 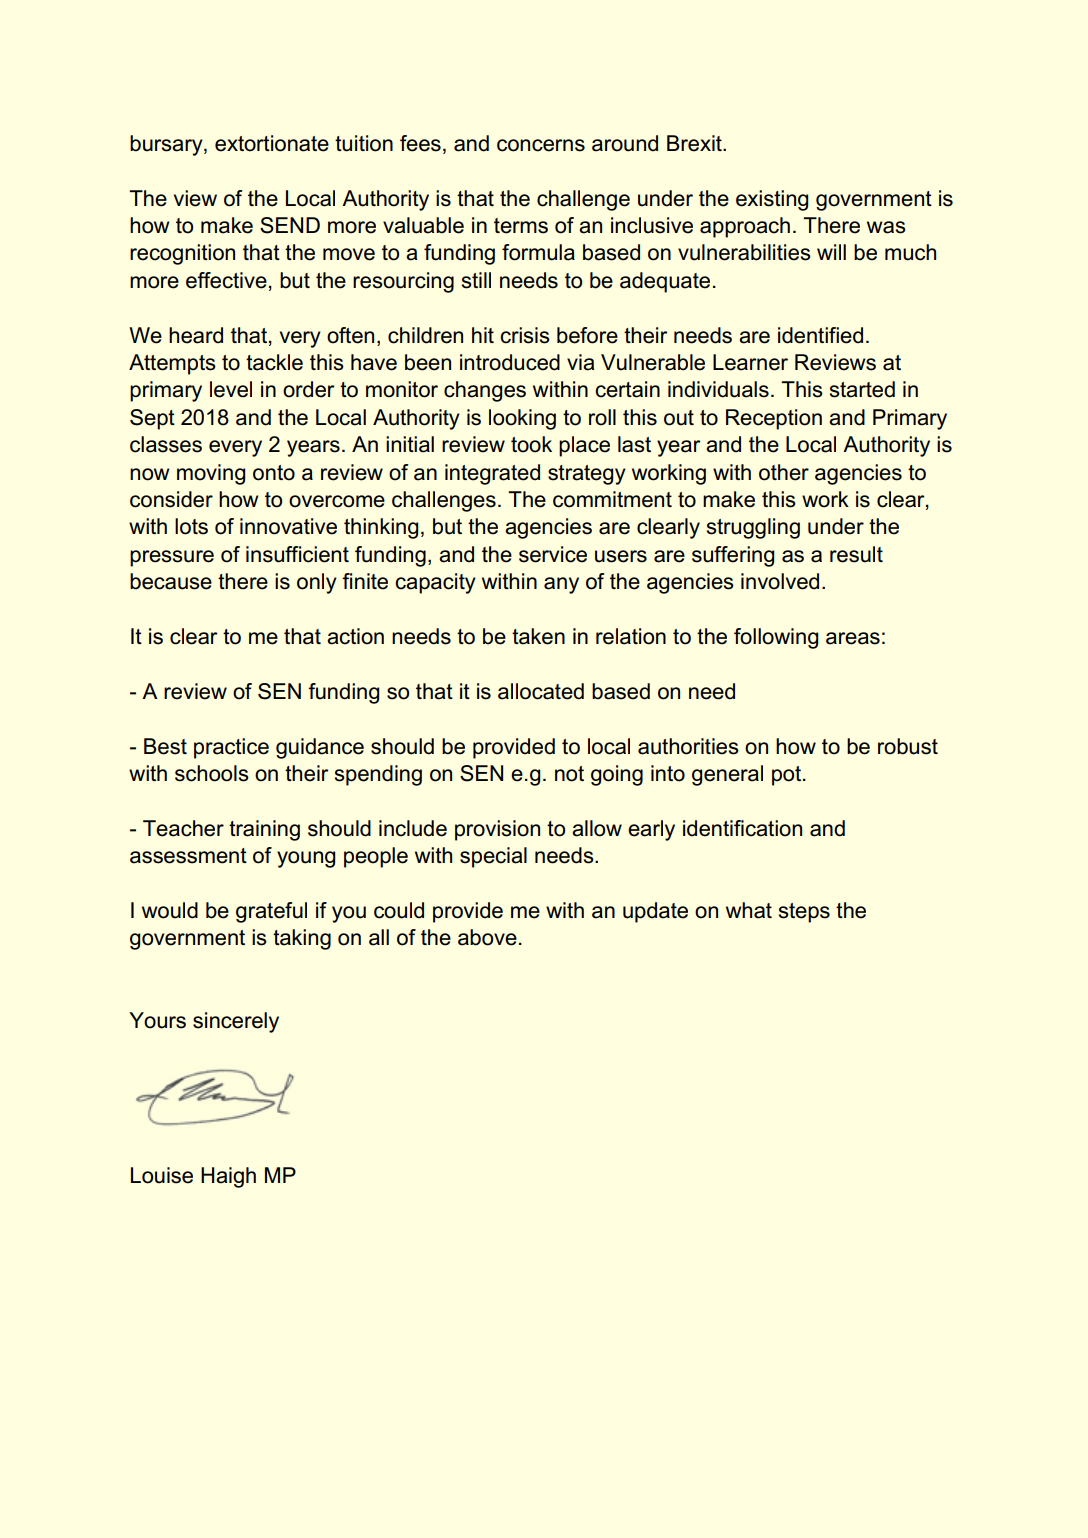 I want to click on action, so click(x=355, y=636).
